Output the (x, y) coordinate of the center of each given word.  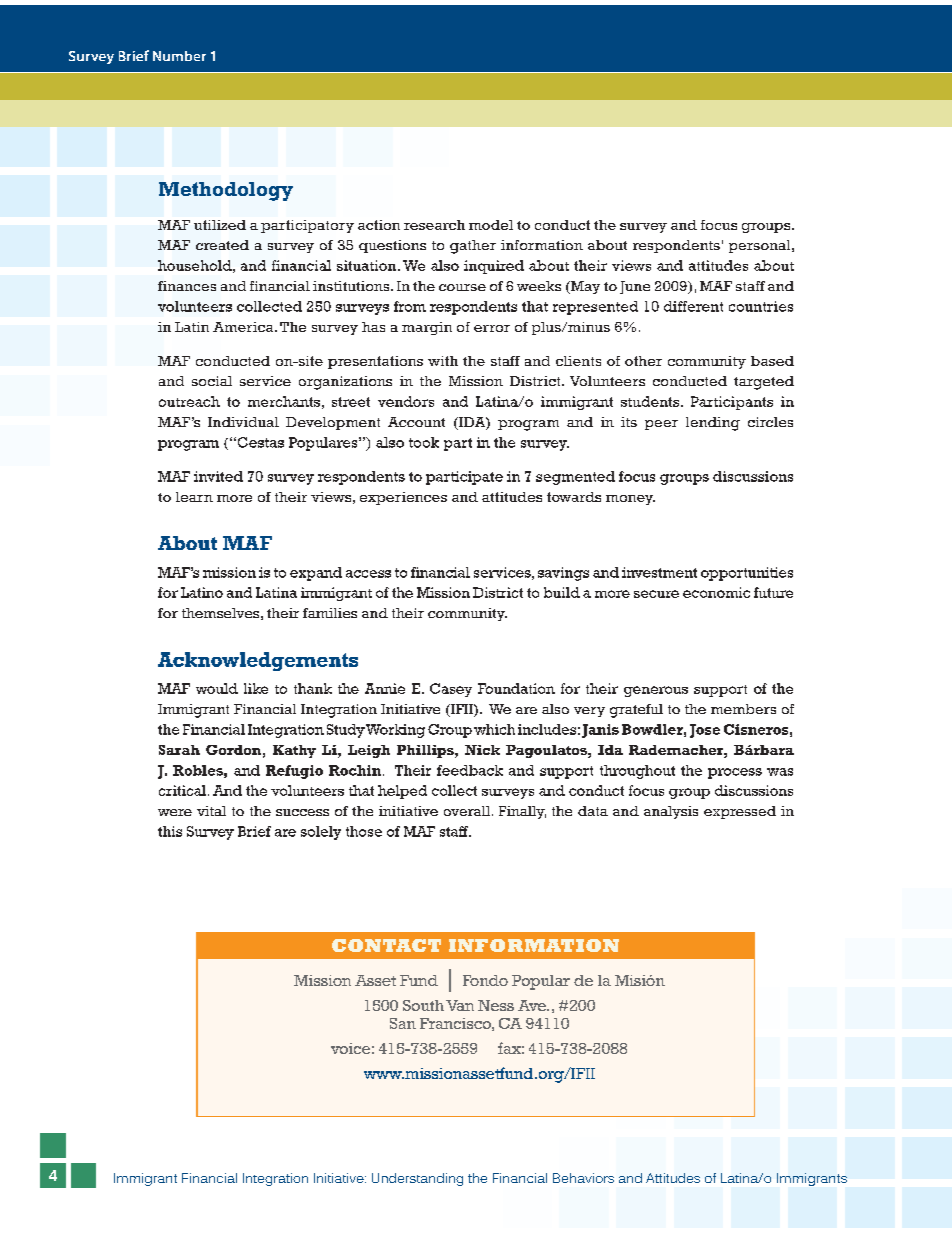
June (635, 287)
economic (716, 592)
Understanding (417, 1179)
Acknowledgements (258, 661)
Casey (451, 690)
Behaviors (583, 1178)
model (491, 225)
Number (179, 56)
